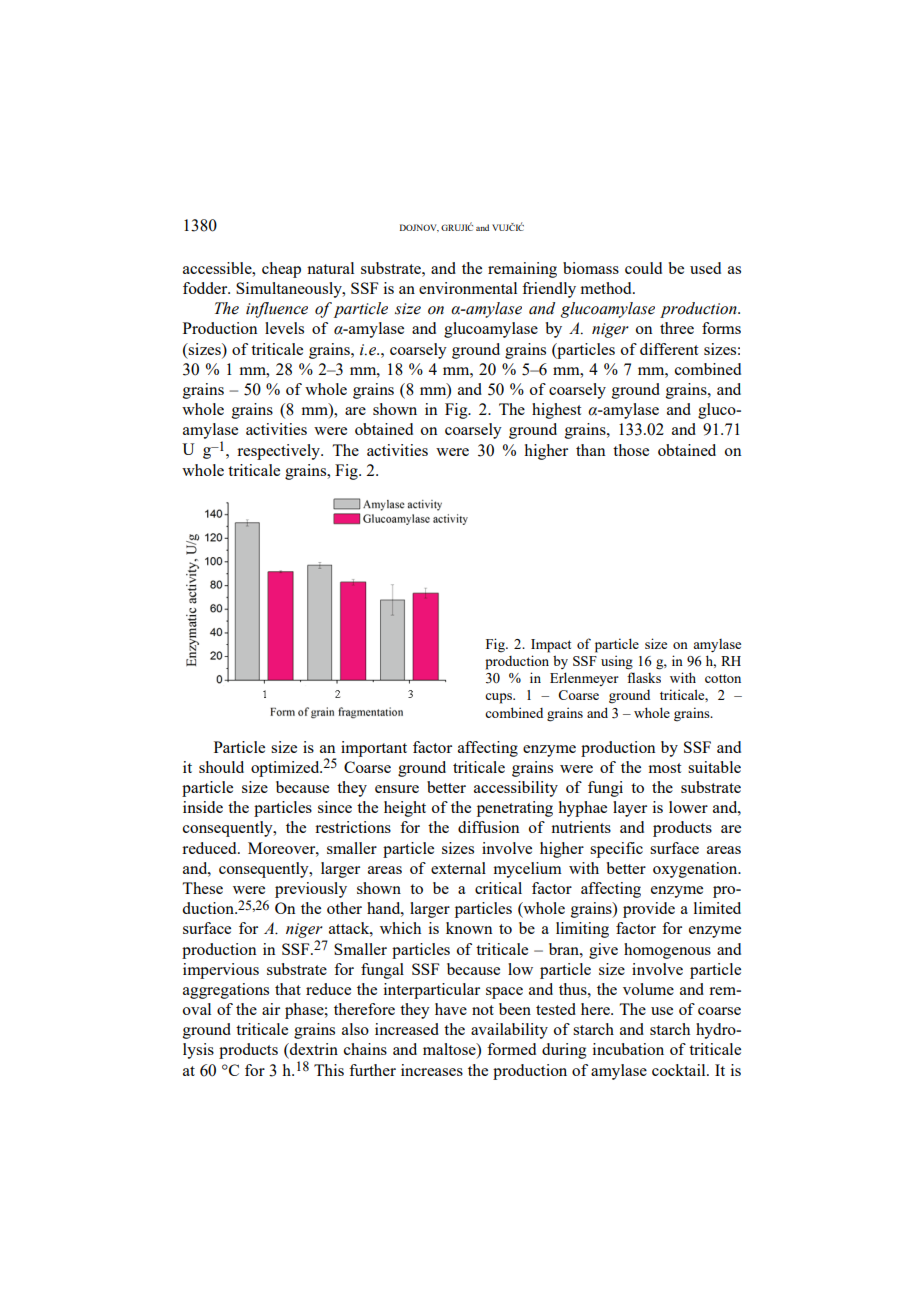 This image has width=924, height=1308. Describe the element at coordinates (643, 268) in the image. I see `could` at that location.
